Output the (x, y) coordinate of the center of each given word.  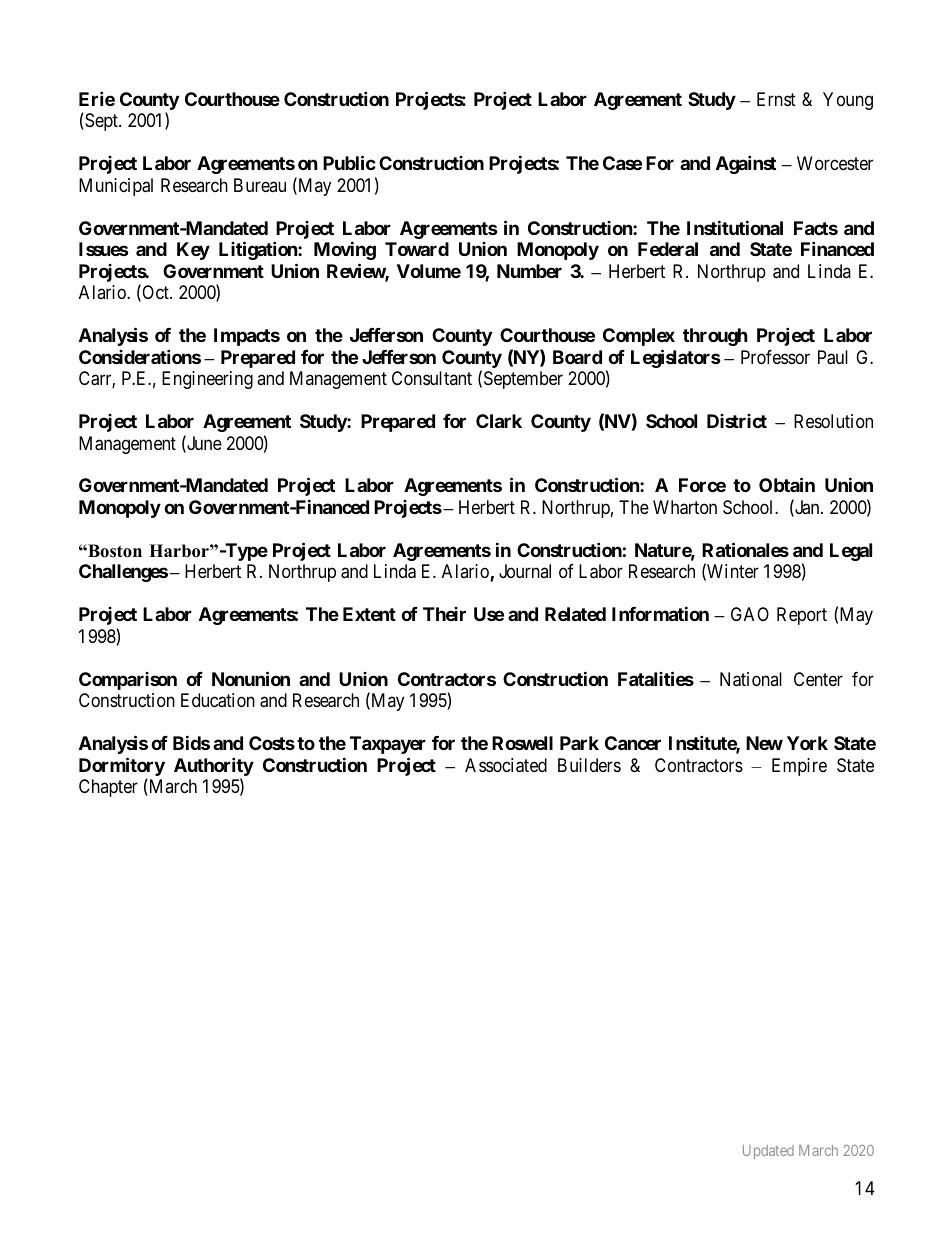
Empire (799, 767)
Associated (506, 765)
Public (349, 162)
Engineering (207, 380)
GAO (750, 614)
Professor (775, 357)
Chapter (108, 788)
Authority (214, 768)
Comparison (128, 681)
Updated (768, 1152)
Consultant (432, 378)
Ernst (776, 99)
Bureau (260, 185)
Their (444, 614)
